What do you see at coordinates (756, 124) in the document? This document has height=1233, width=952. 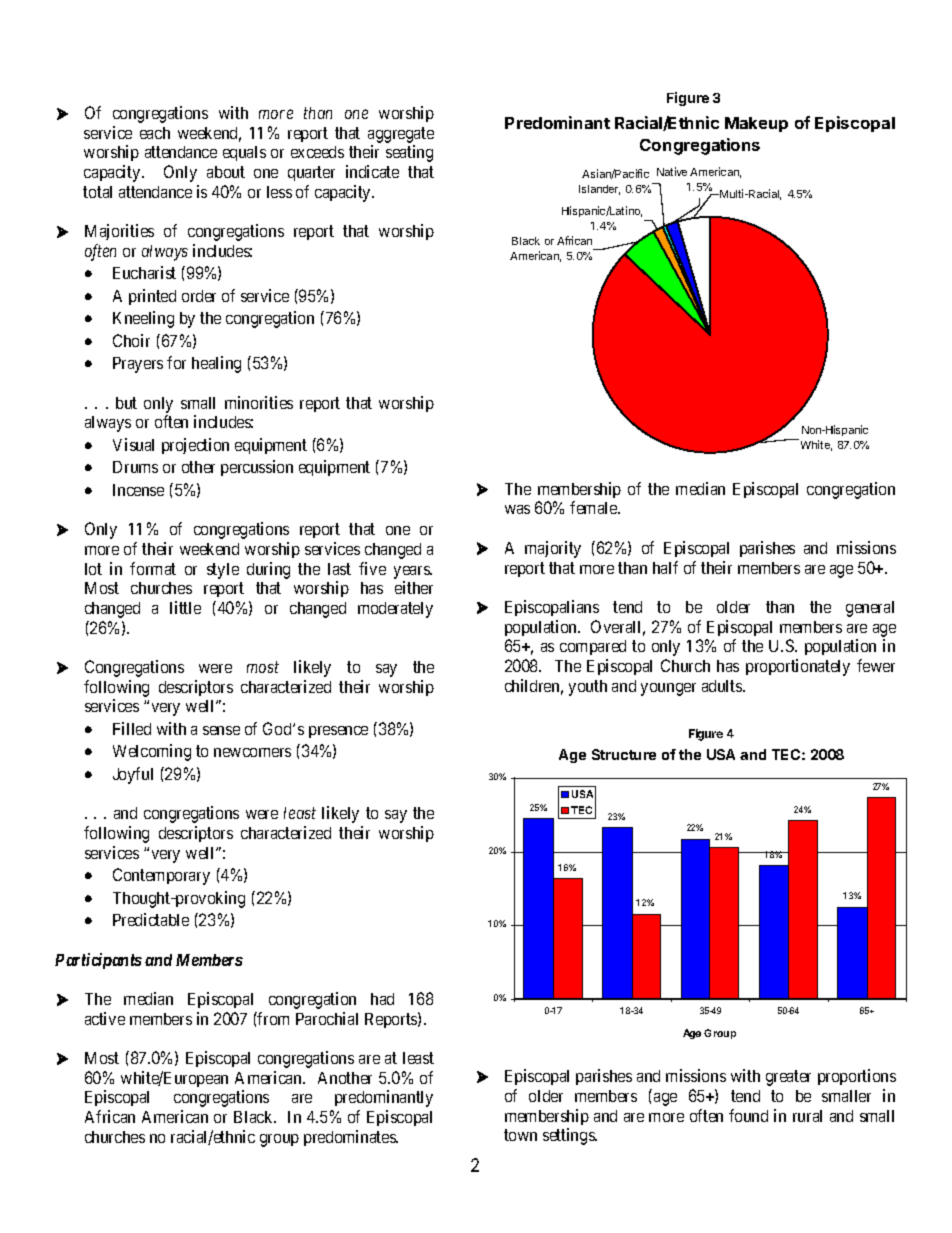 I see `Makeup` at bounding box center [756, 124].
